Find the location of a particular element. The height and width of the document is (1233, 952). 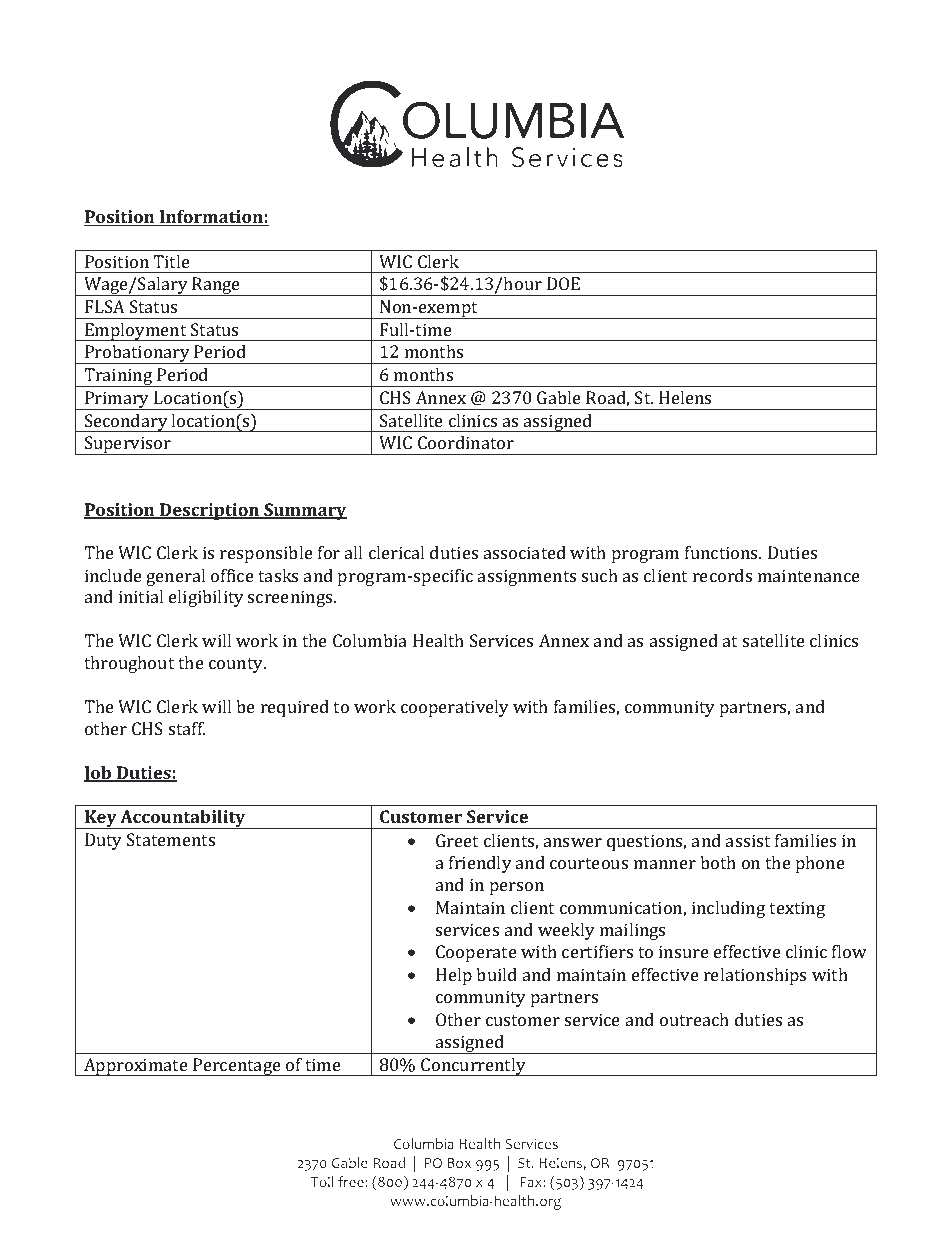

functions is located at coordinates (723, 552).
